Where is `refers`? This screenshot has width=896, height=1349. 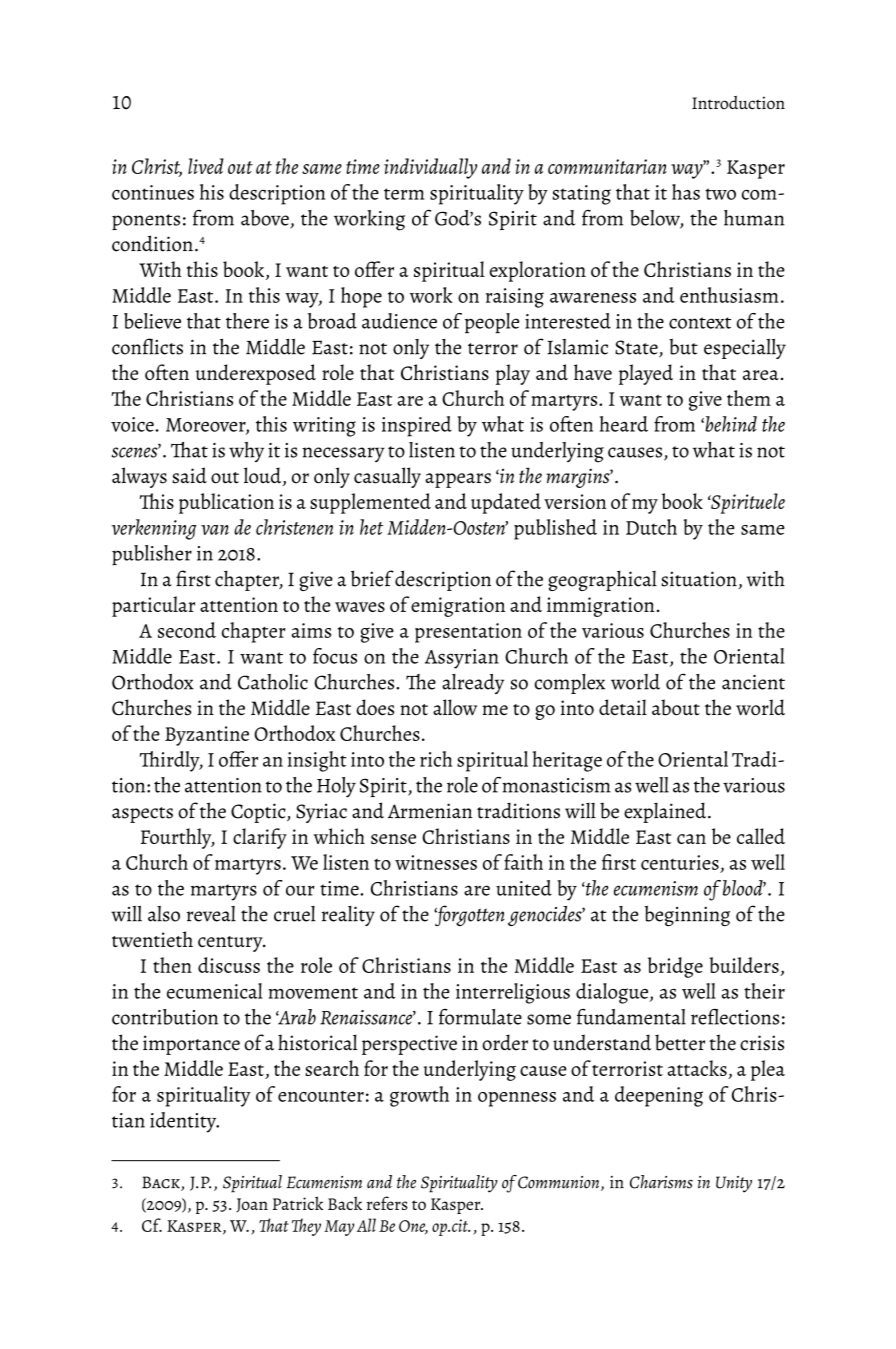 refers is located at coordinates (387, 1203).
